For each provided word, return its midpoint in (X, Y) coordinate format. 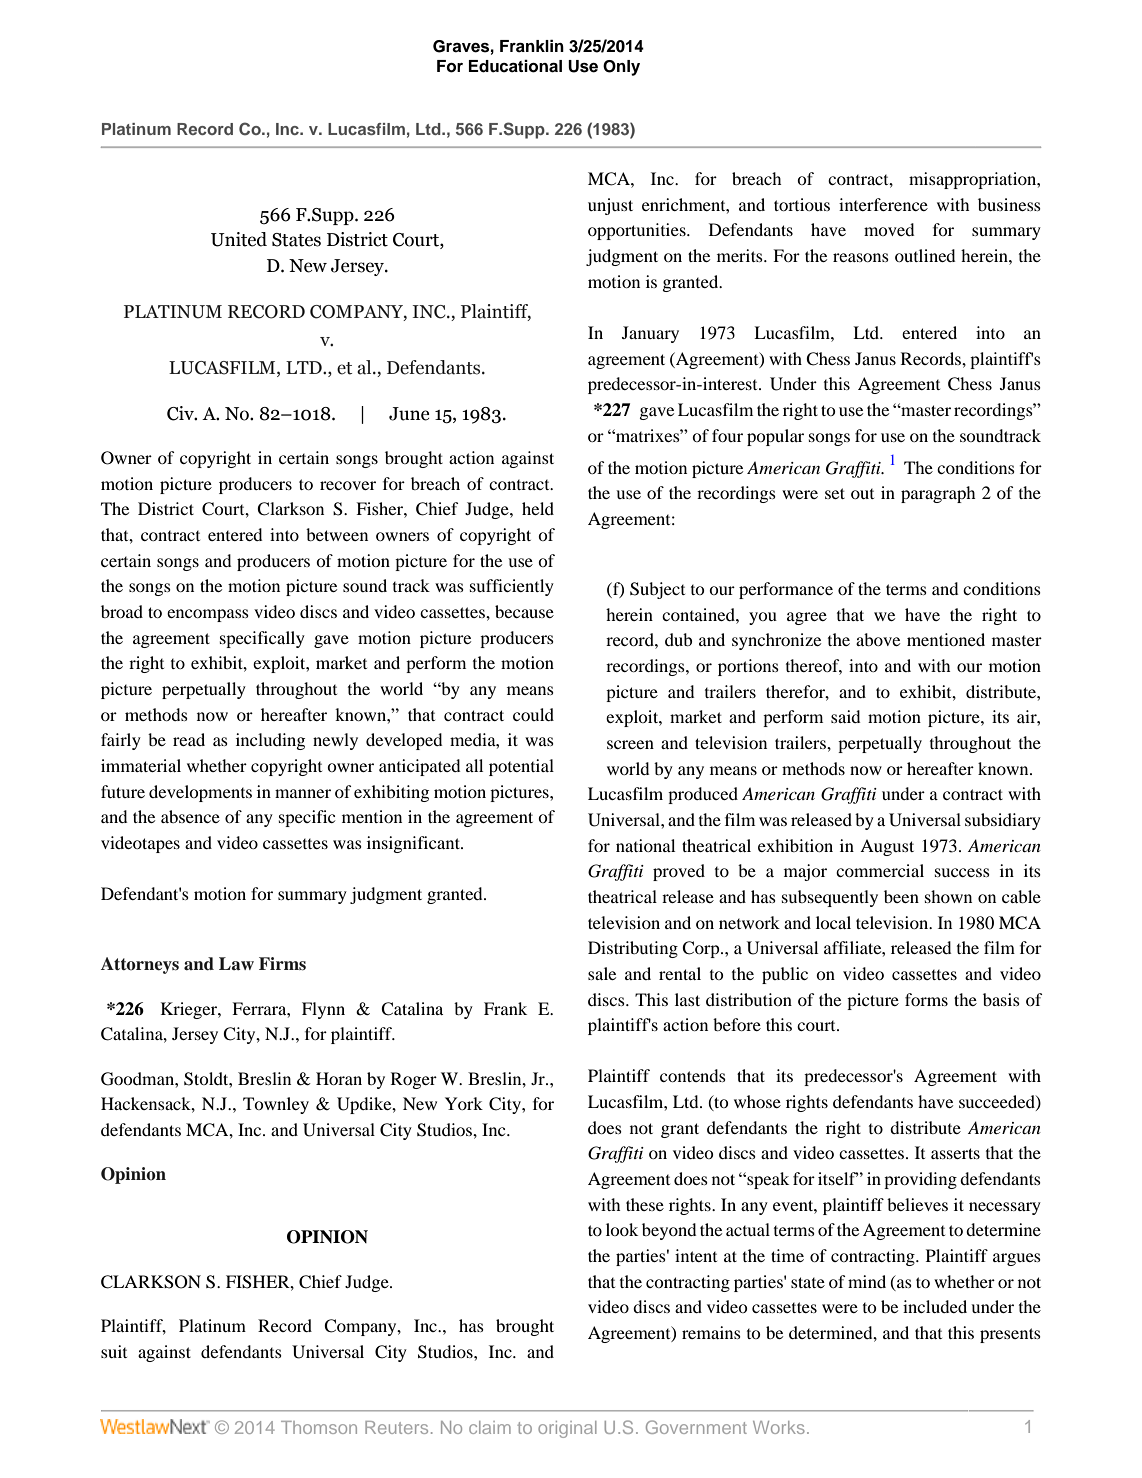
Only (621, 68)
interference (883, 204)
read (189, 739)
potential (521, 767)
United (239, 239)
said (845, 716)
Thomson (319, 1427)
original (567, 1429)
